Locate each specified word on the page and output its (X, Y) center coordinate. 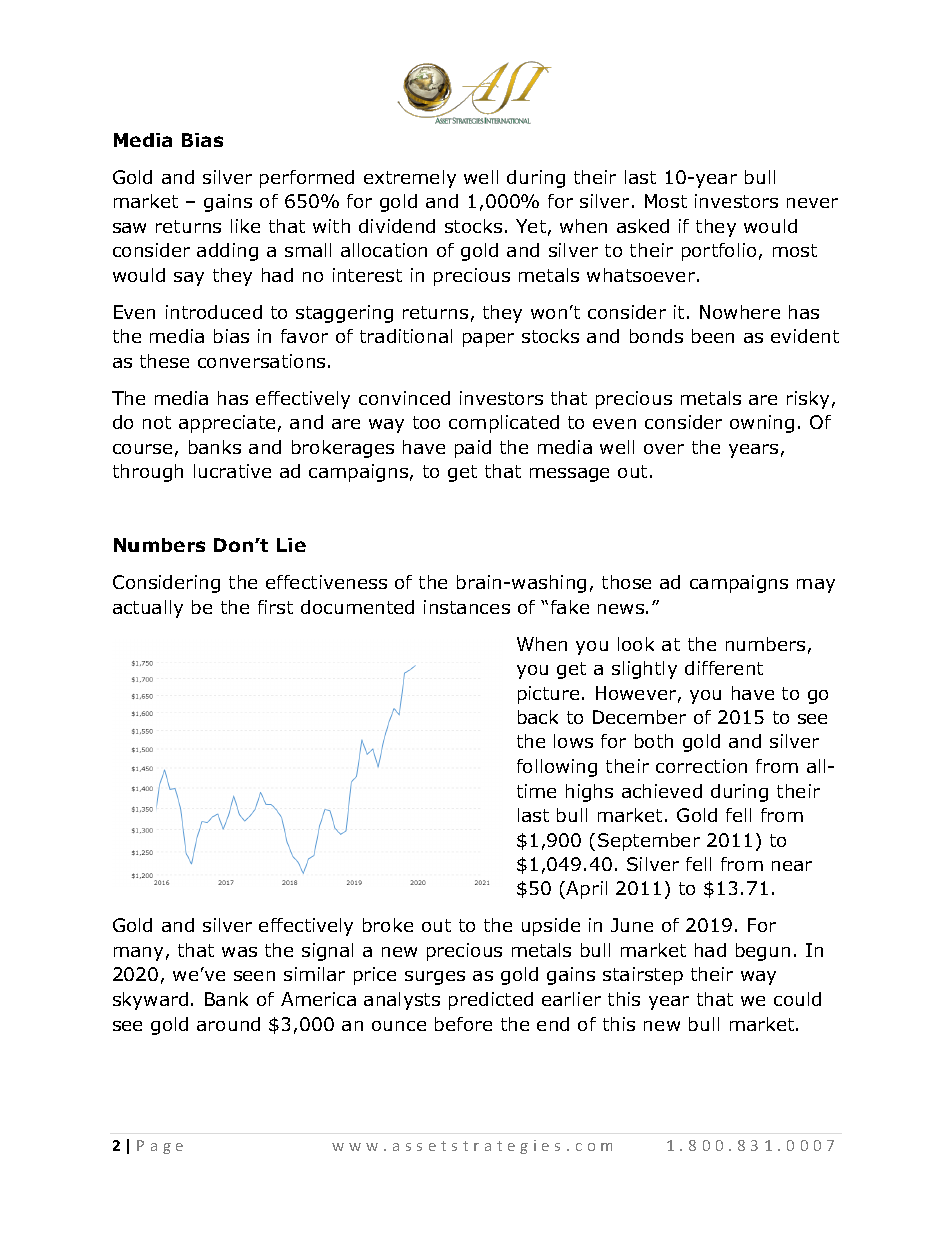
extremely (410, 179)
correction (701, 766)
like (245, 226)
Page (160, 1147)
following (557, 768)
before (463, 1024)
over (664, 449)
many (138, 954)
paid (473, 449)
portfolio (719, 252)
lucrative (232, 471)
